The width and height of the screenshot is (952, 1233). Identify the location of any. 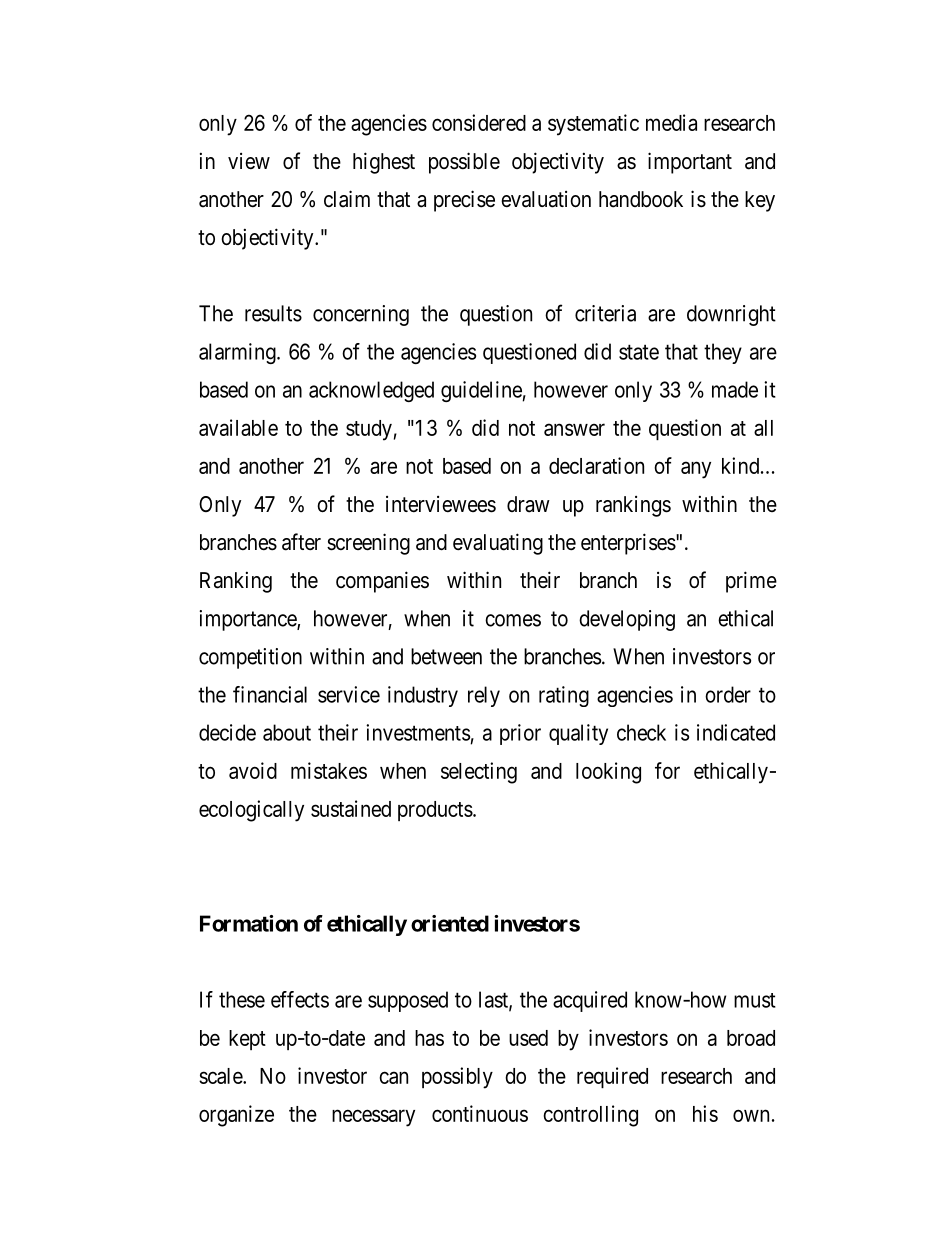
(696, 470).
